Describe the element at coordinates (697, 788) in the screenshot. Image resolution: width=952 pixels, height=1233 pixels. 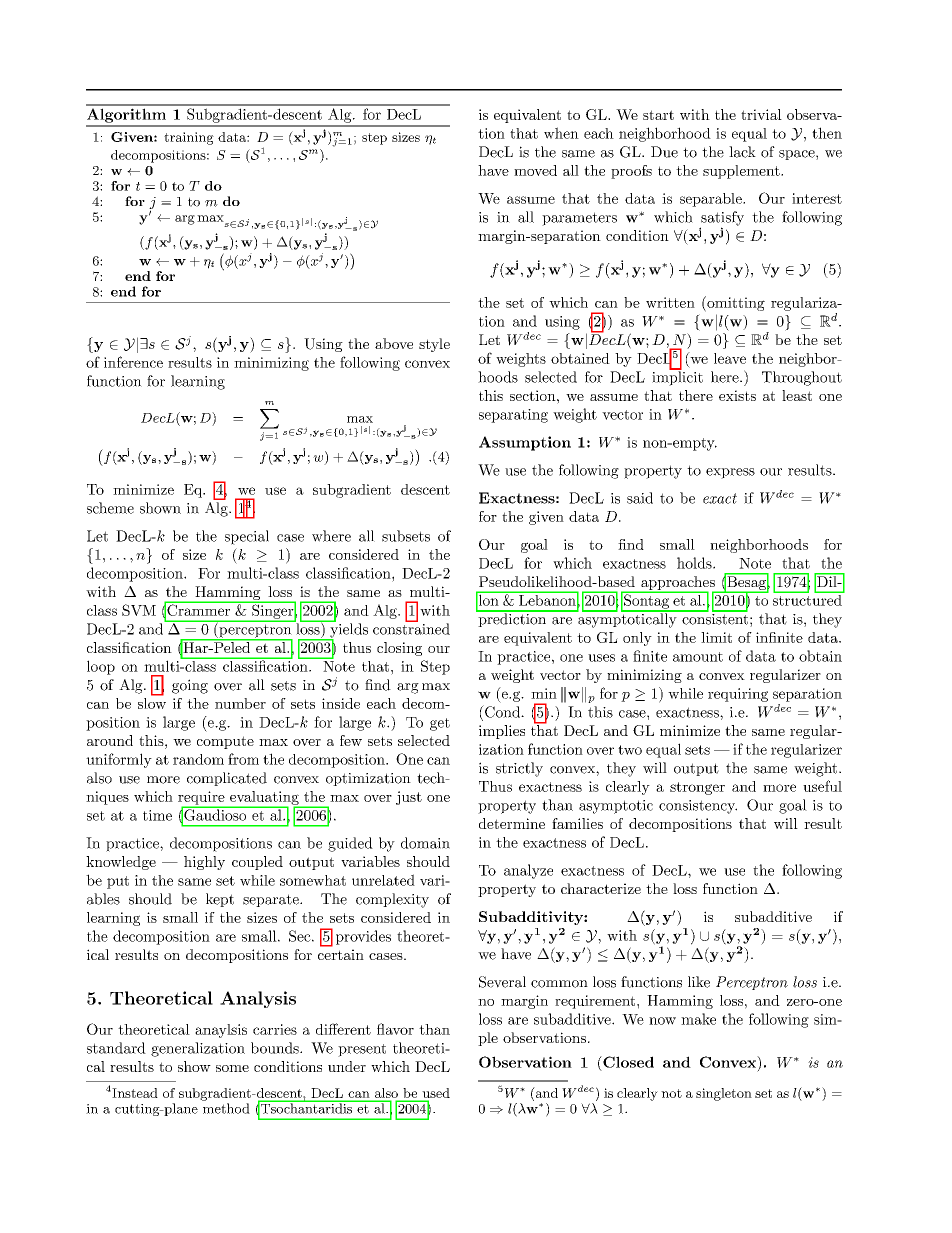
I see `stronger` at that location.
